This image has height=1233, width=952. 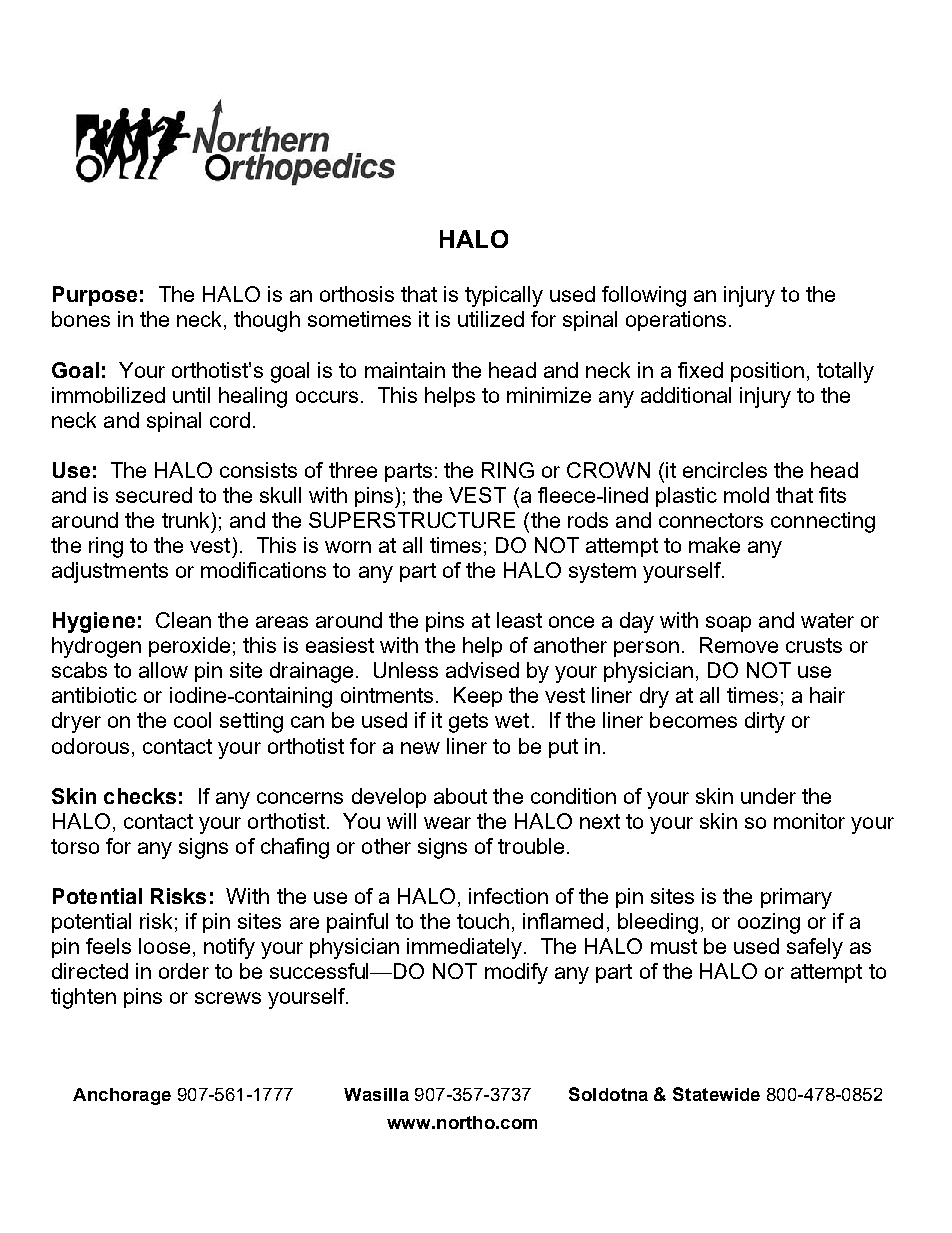 I want to click on Wasilla, so click(x=376, y=1094).
